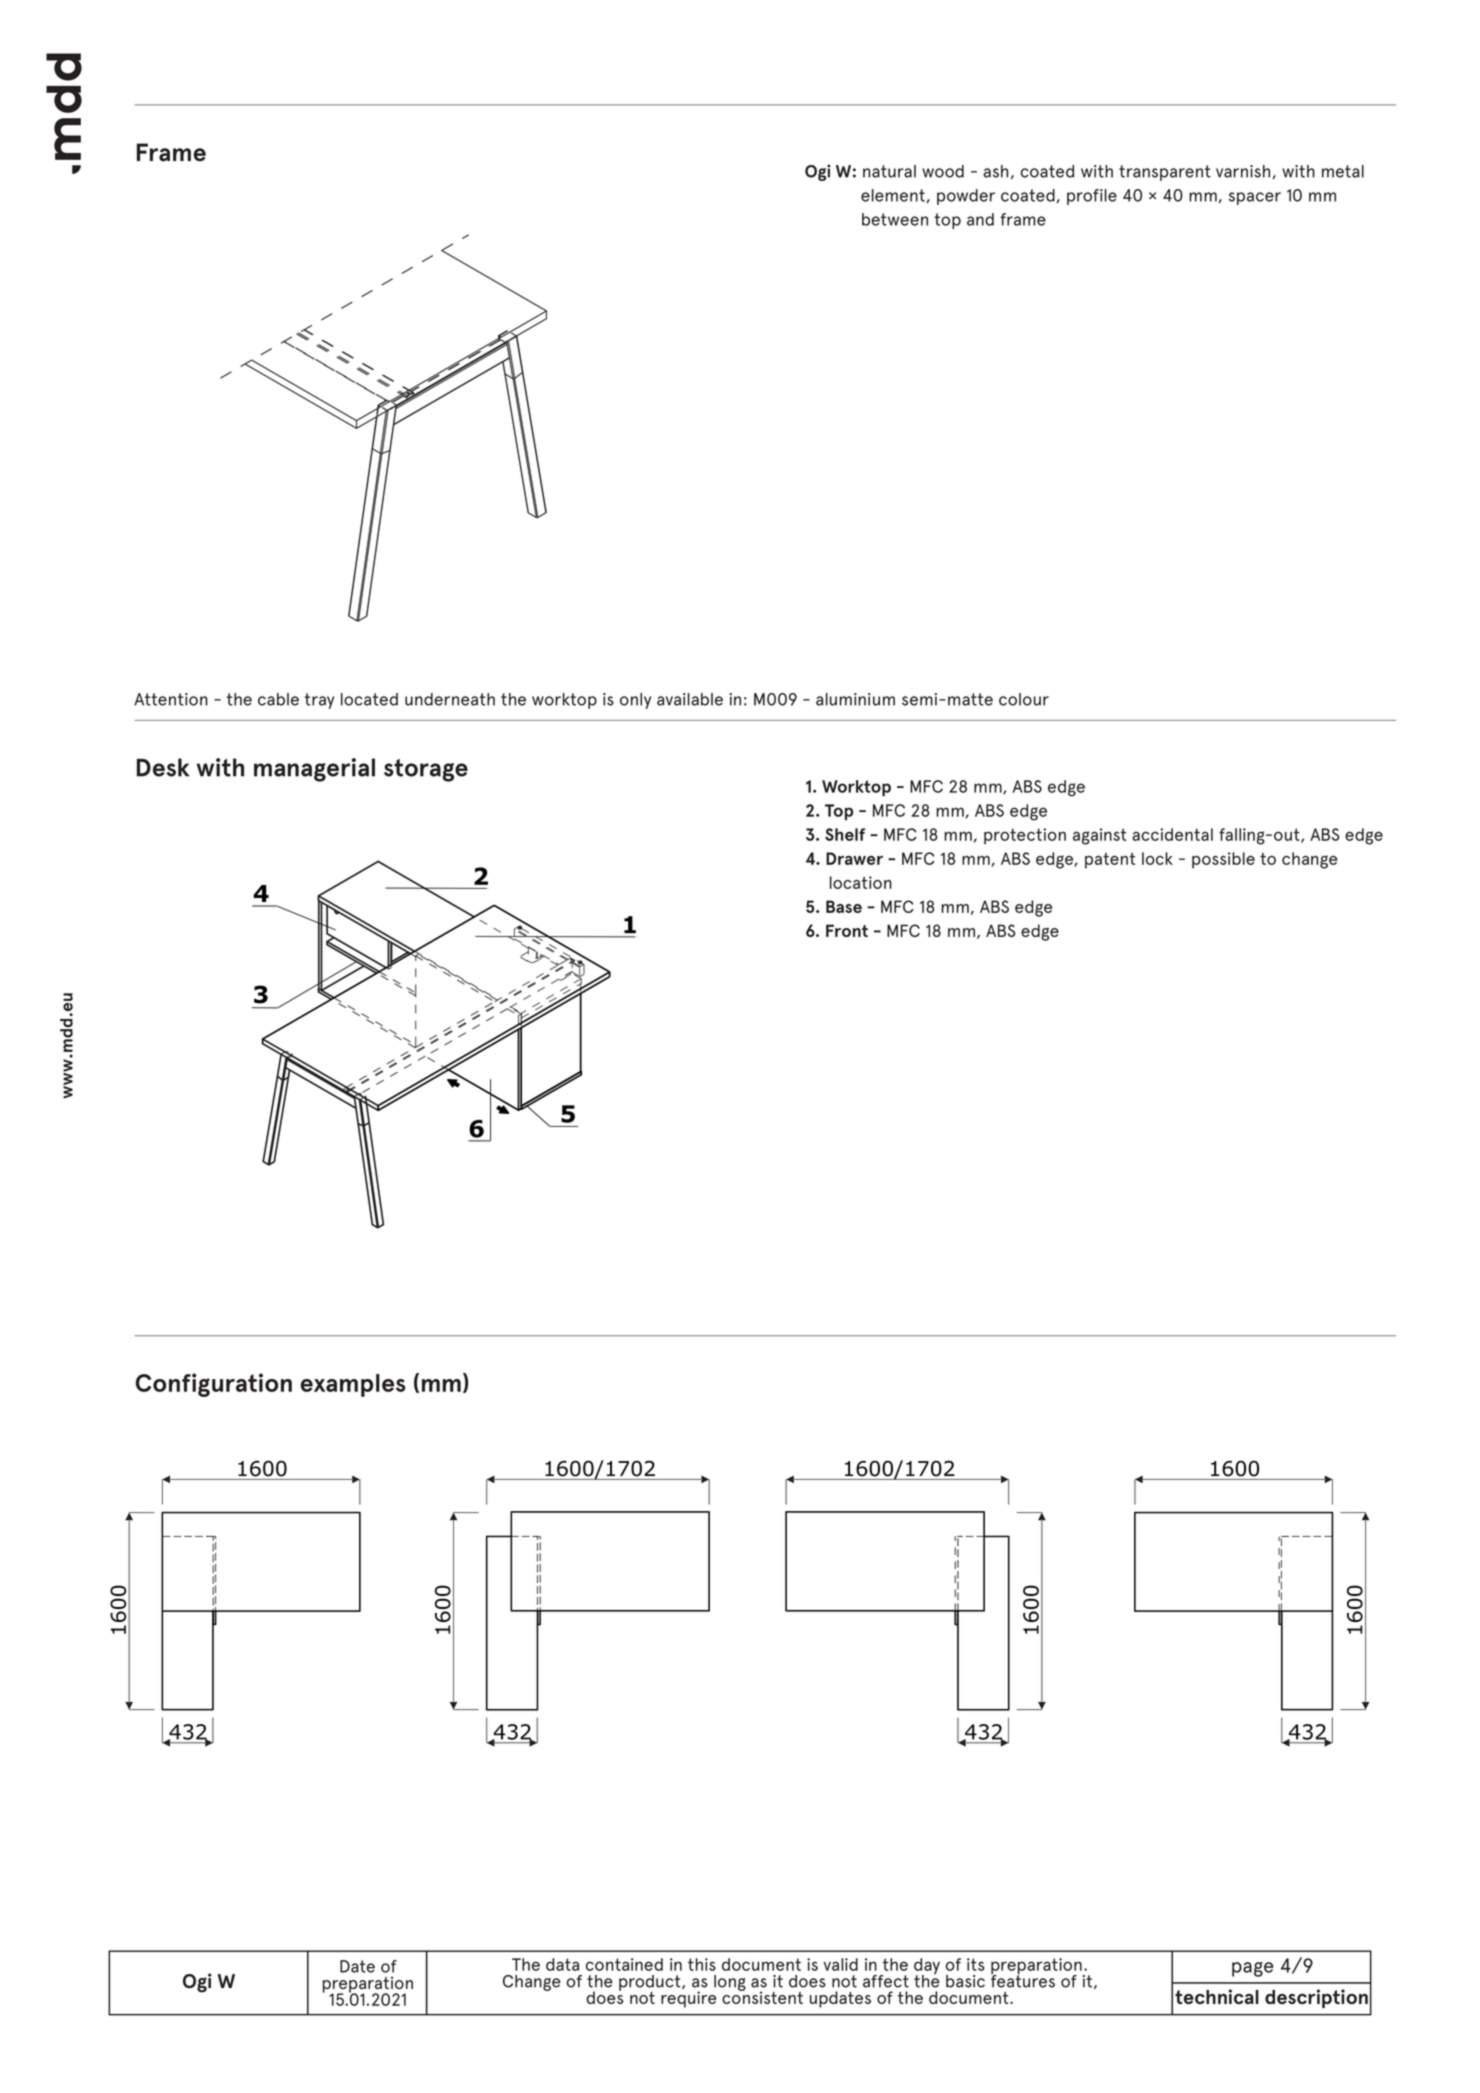  I want to click on long, so click(730, 1983).
